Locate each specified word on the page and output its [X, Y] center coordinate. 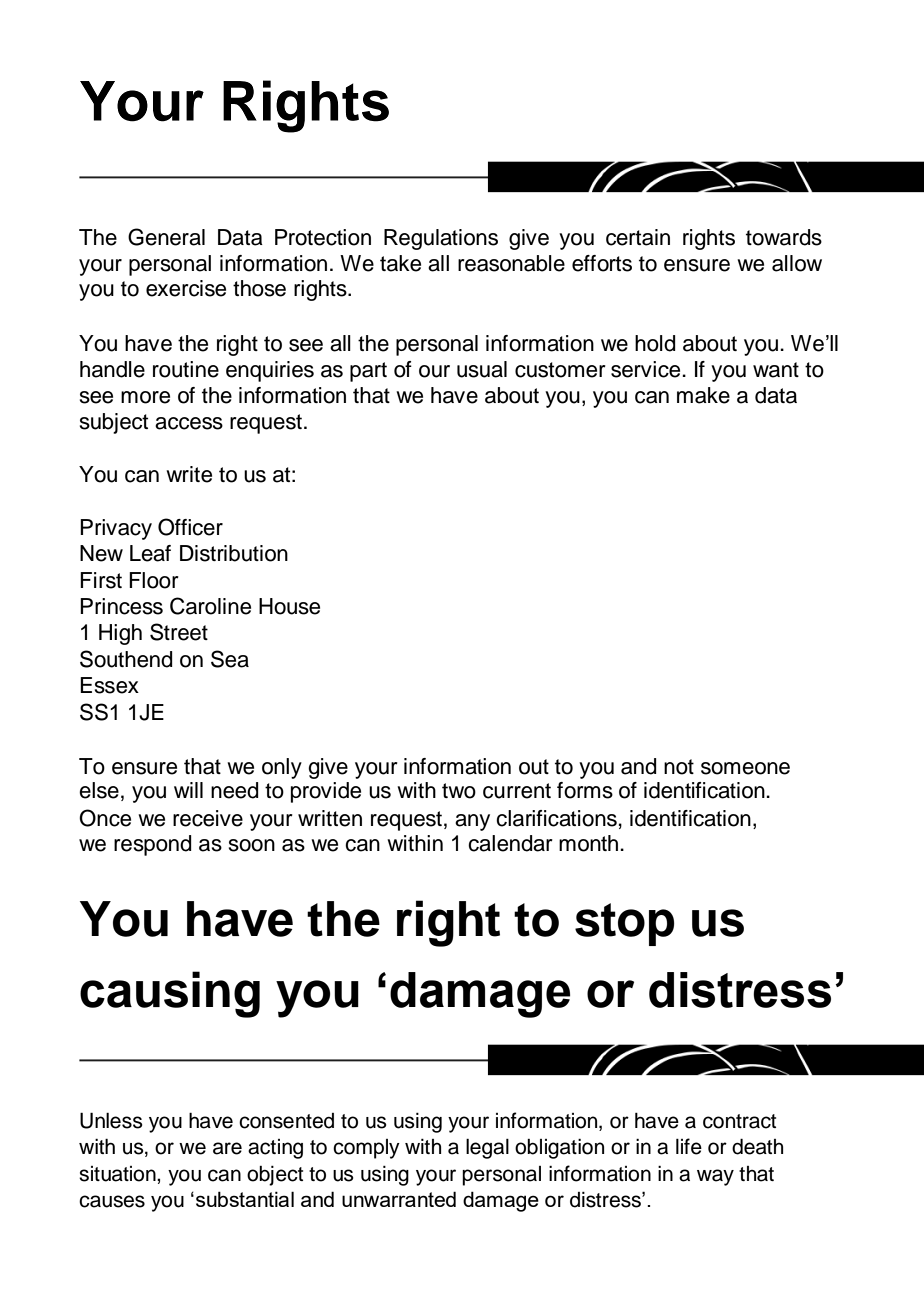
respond [152, 845]
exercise [186, 288]
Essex [109, 685]
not [679, 767]
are [227, 1148]
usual [482, 369]
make [703, 395]
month [588, 843]
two [459, 791]
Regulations [441, 239]
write [189, 474]
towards [784, 237]
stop [625, 924]
